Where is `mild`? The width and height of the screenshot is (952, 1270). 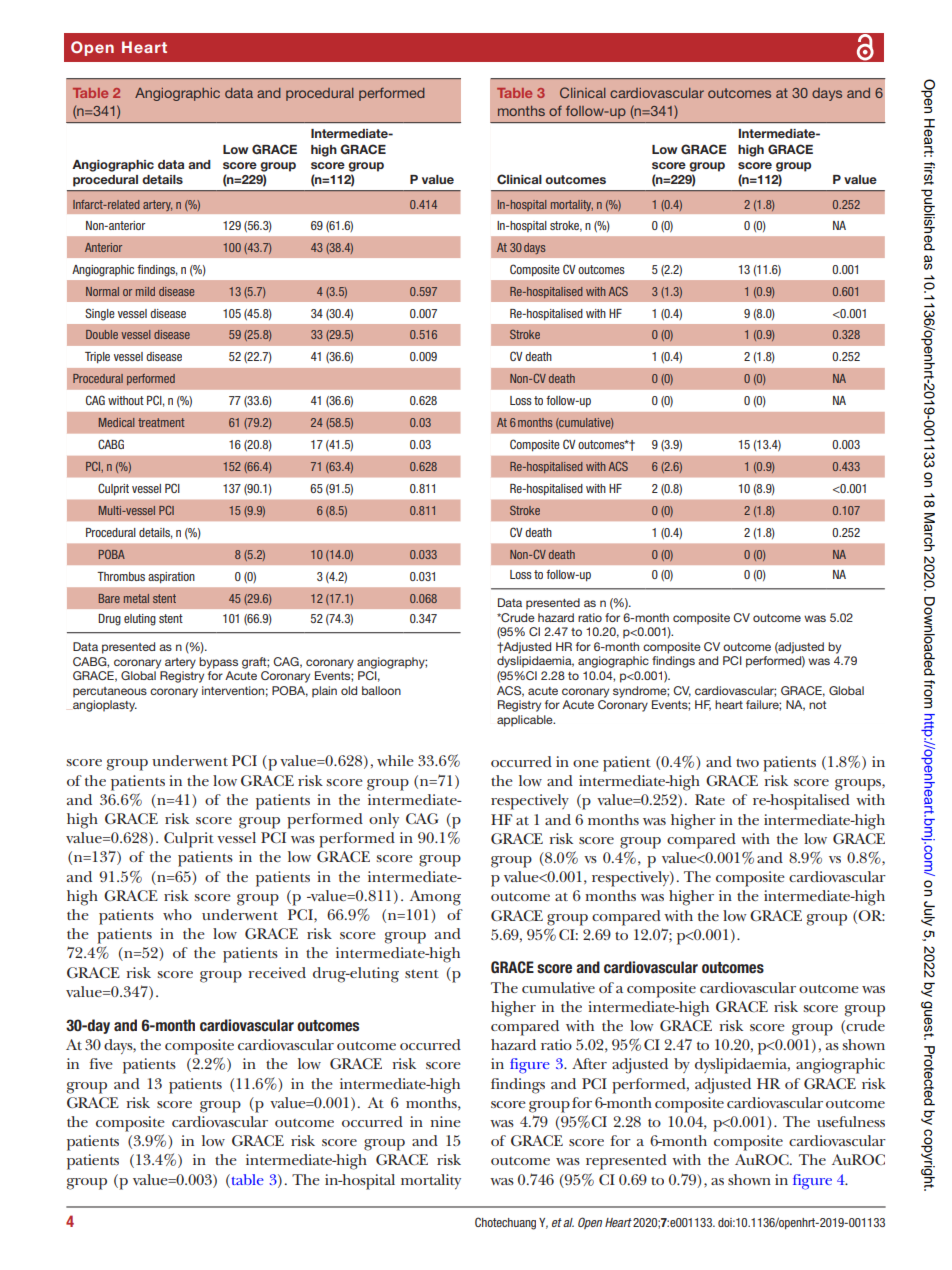
mild is located at coordinates (145, 291).
